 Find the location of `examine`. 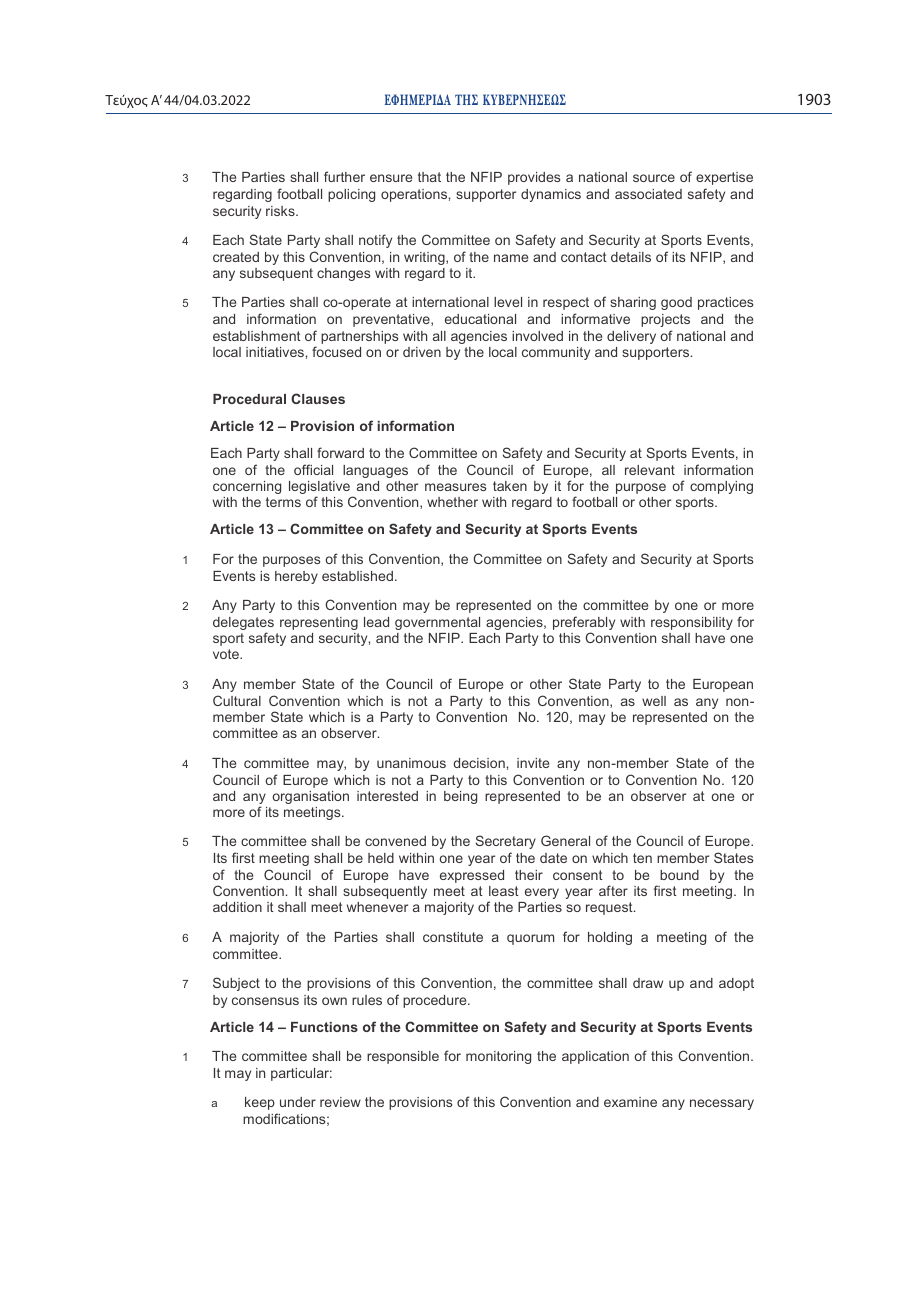

examine is located at coordinates (630, 1102).
